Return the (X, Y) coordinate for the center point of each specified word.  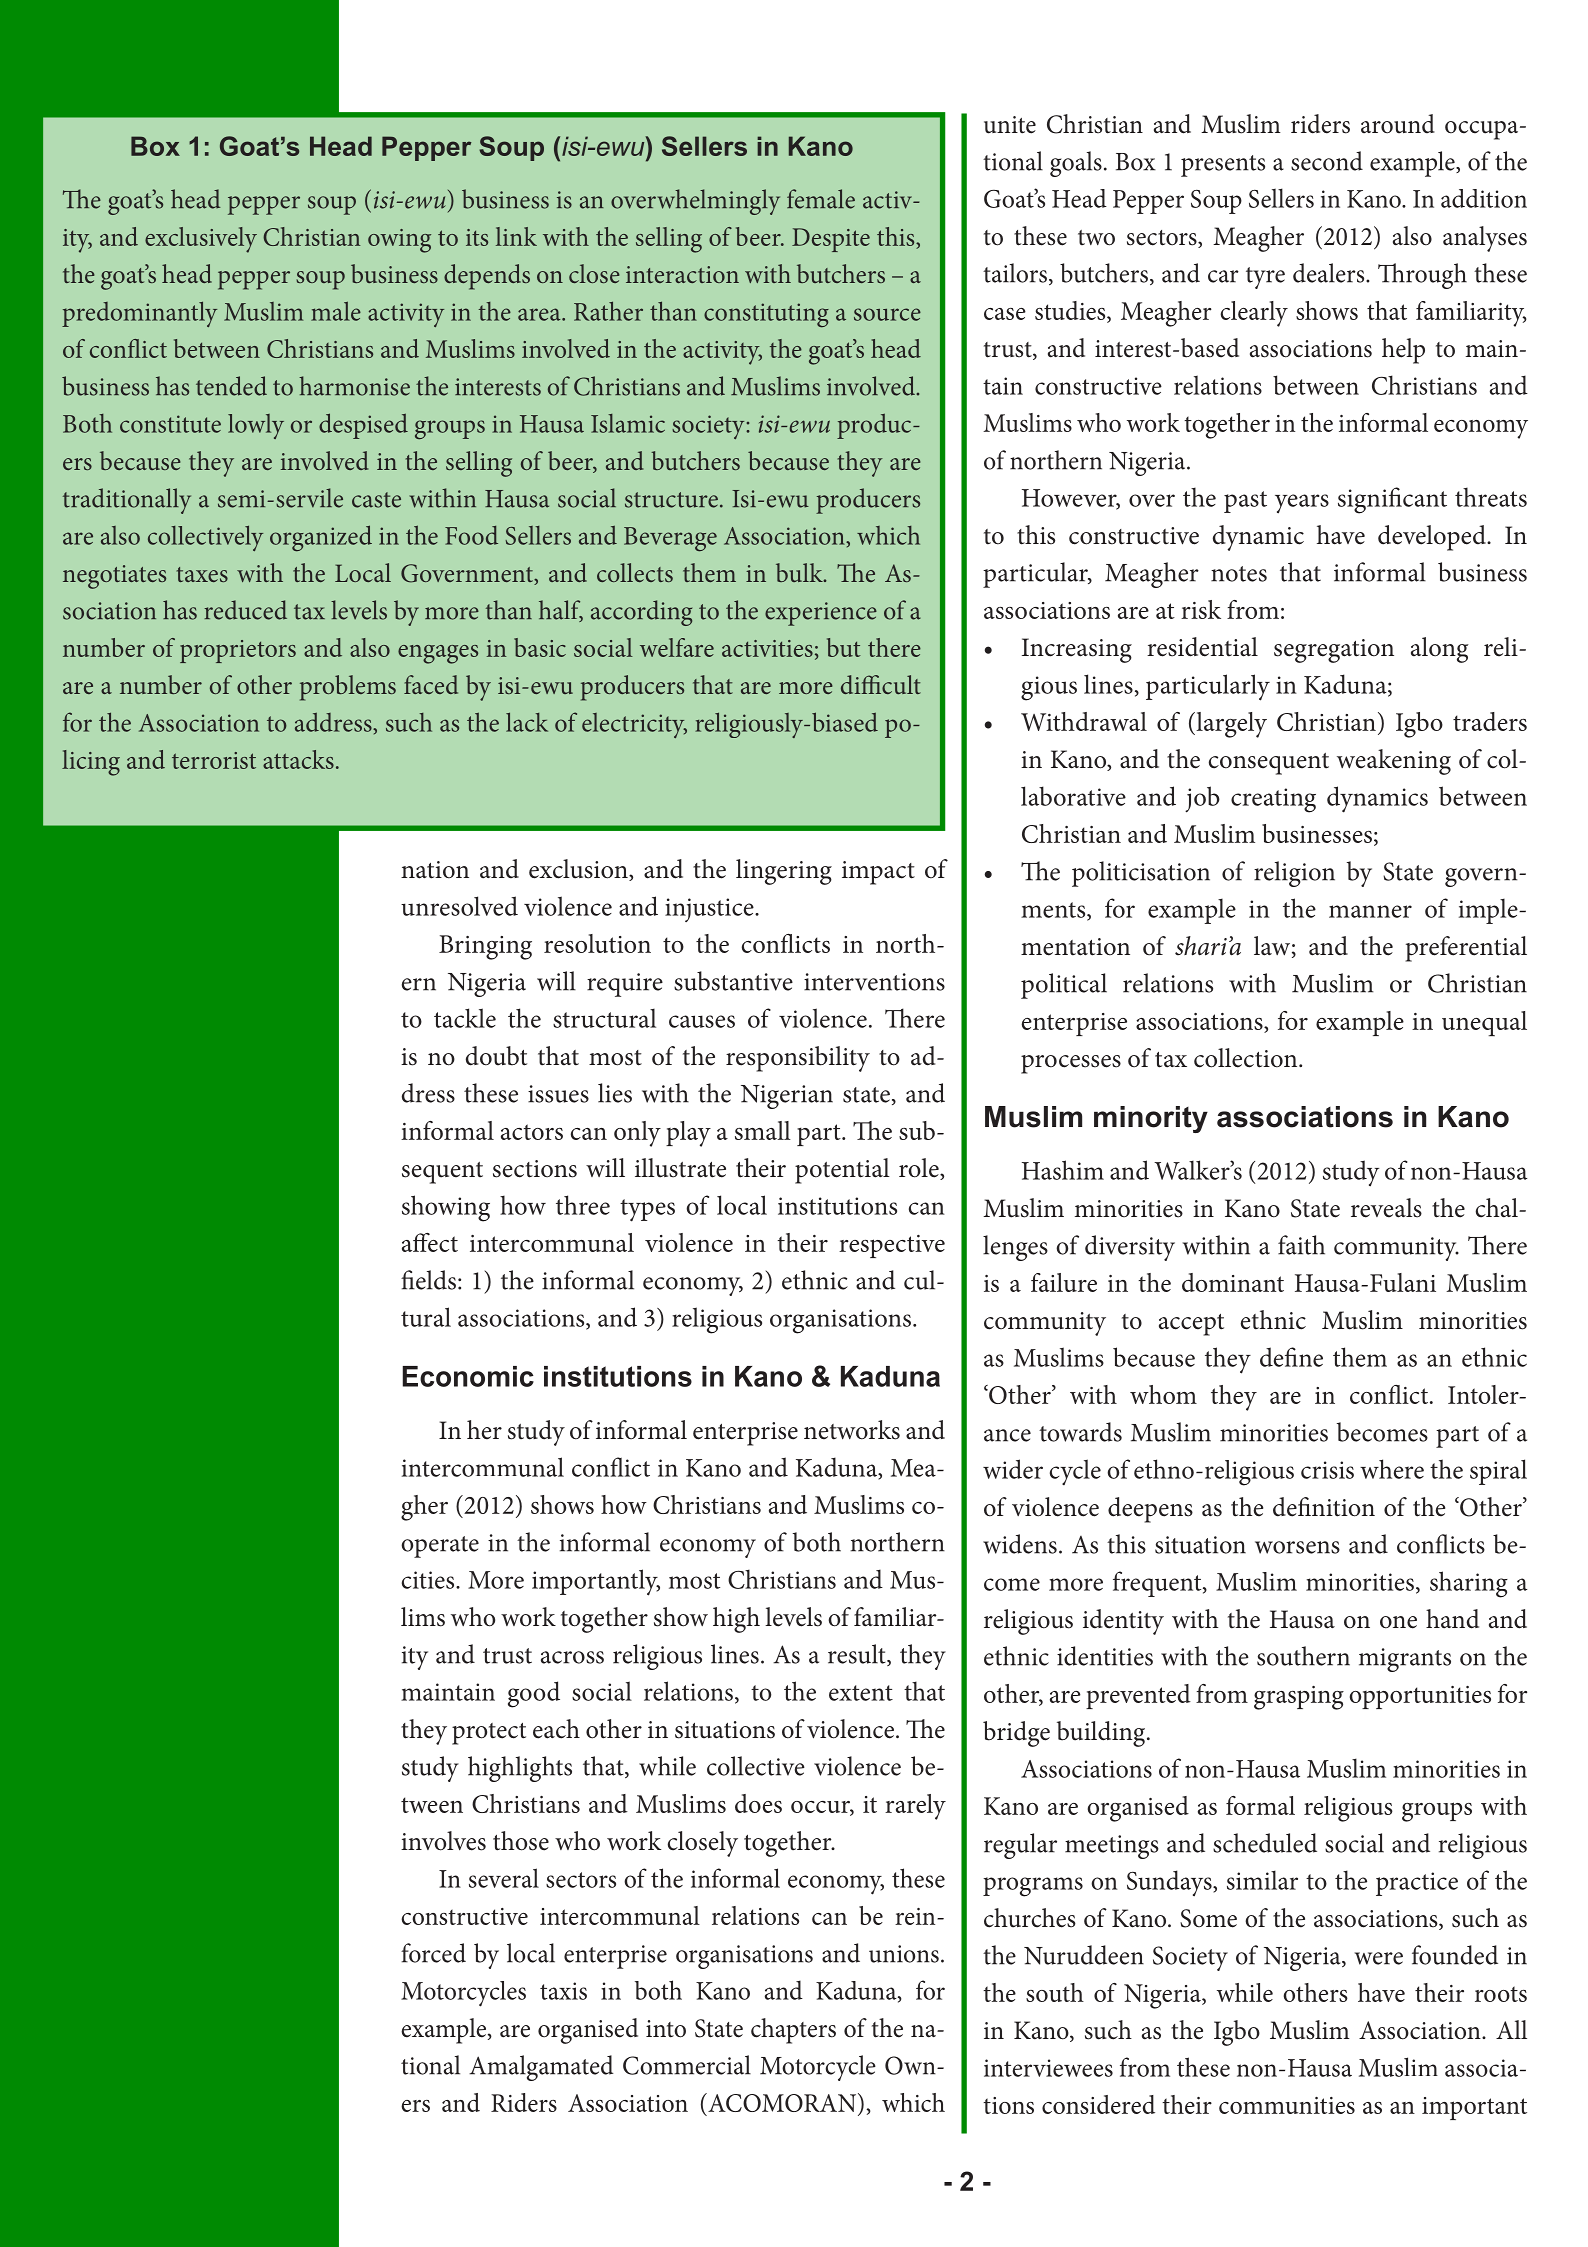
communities (1287, 2105)
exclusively (201, 240)
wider (1013, 1469)
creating (1273, 800)
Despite (831, 240)
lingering (784, 872)
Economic (468, 1376)
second (1327, 161)
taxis (563, 1991)
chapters (793, 2031)
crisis (1327, 1470)
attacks (298, 759)
